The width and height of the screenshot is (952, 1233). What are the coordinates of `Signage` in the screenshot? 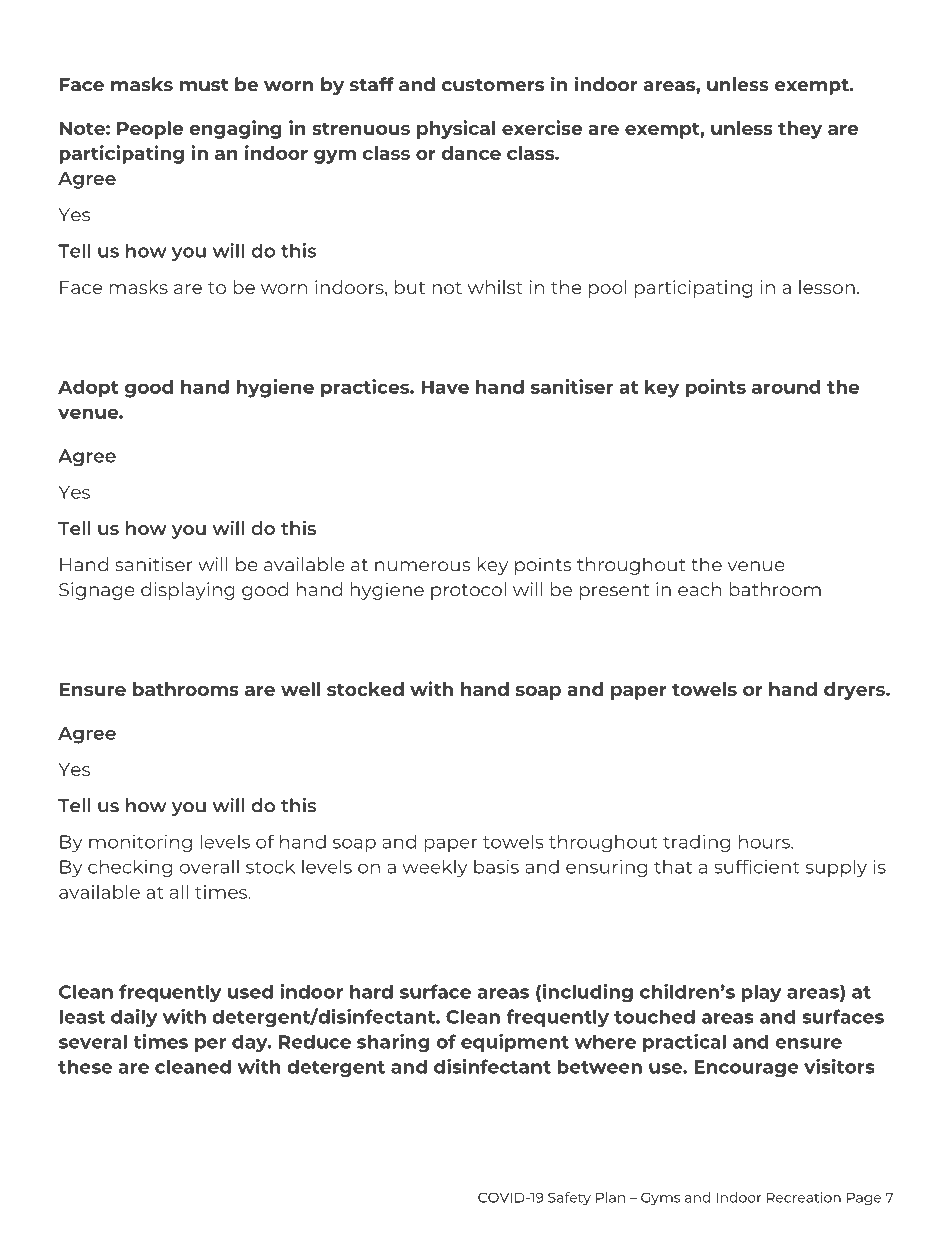 It's located at (97, 591).
